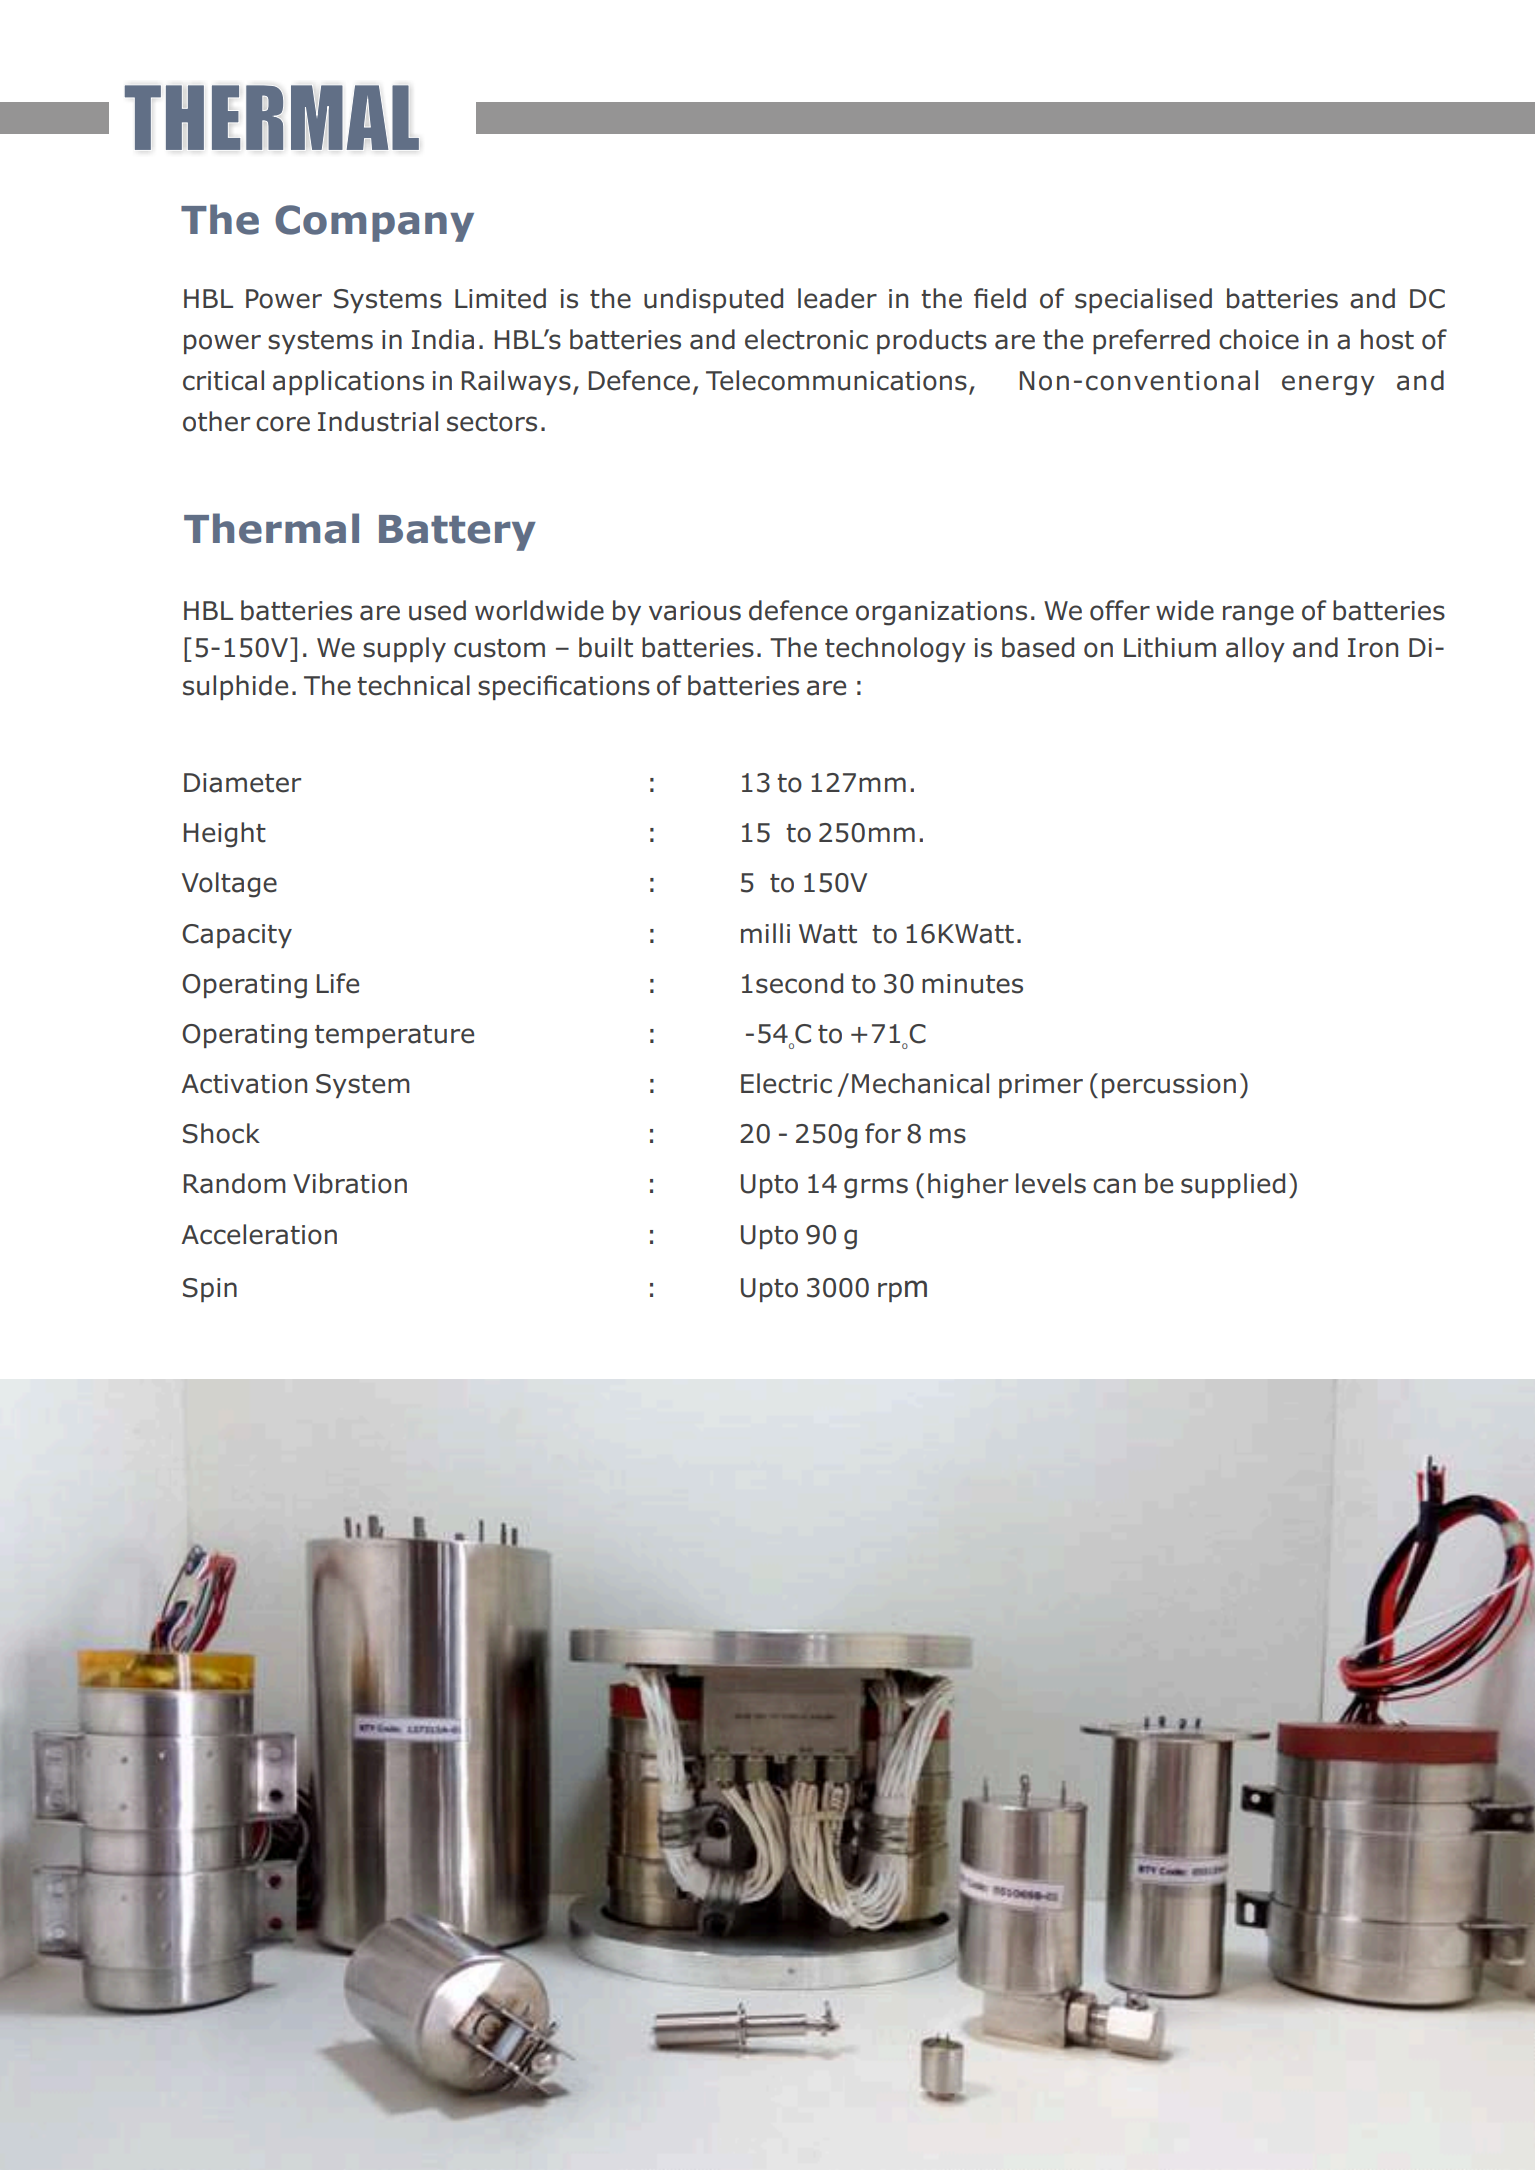 The width and height of the image is (1535, 2170). I want to click on higher, so click(968, 1186).
